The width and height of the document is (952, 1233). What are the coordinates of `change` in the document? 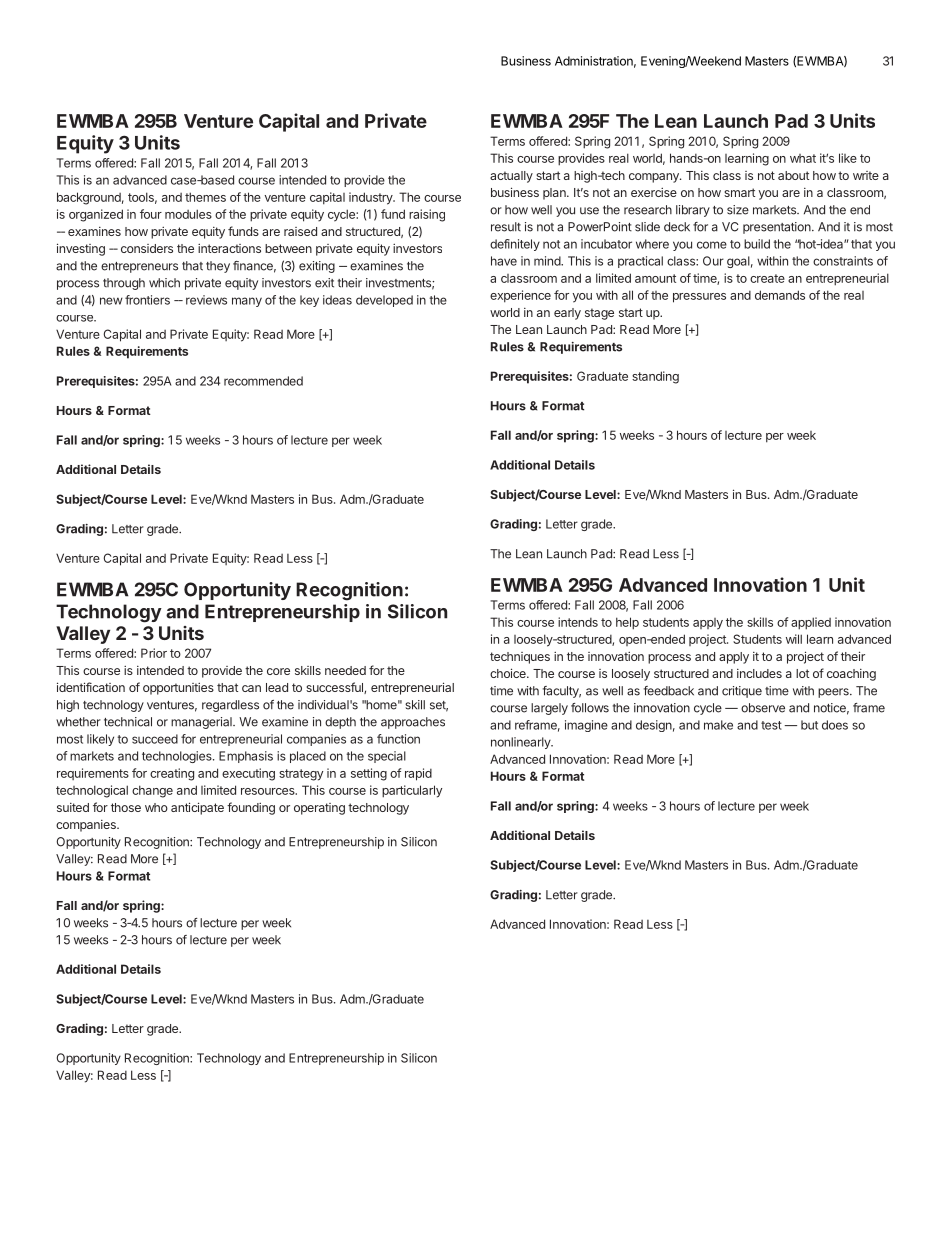 It's located at (152, 791).
